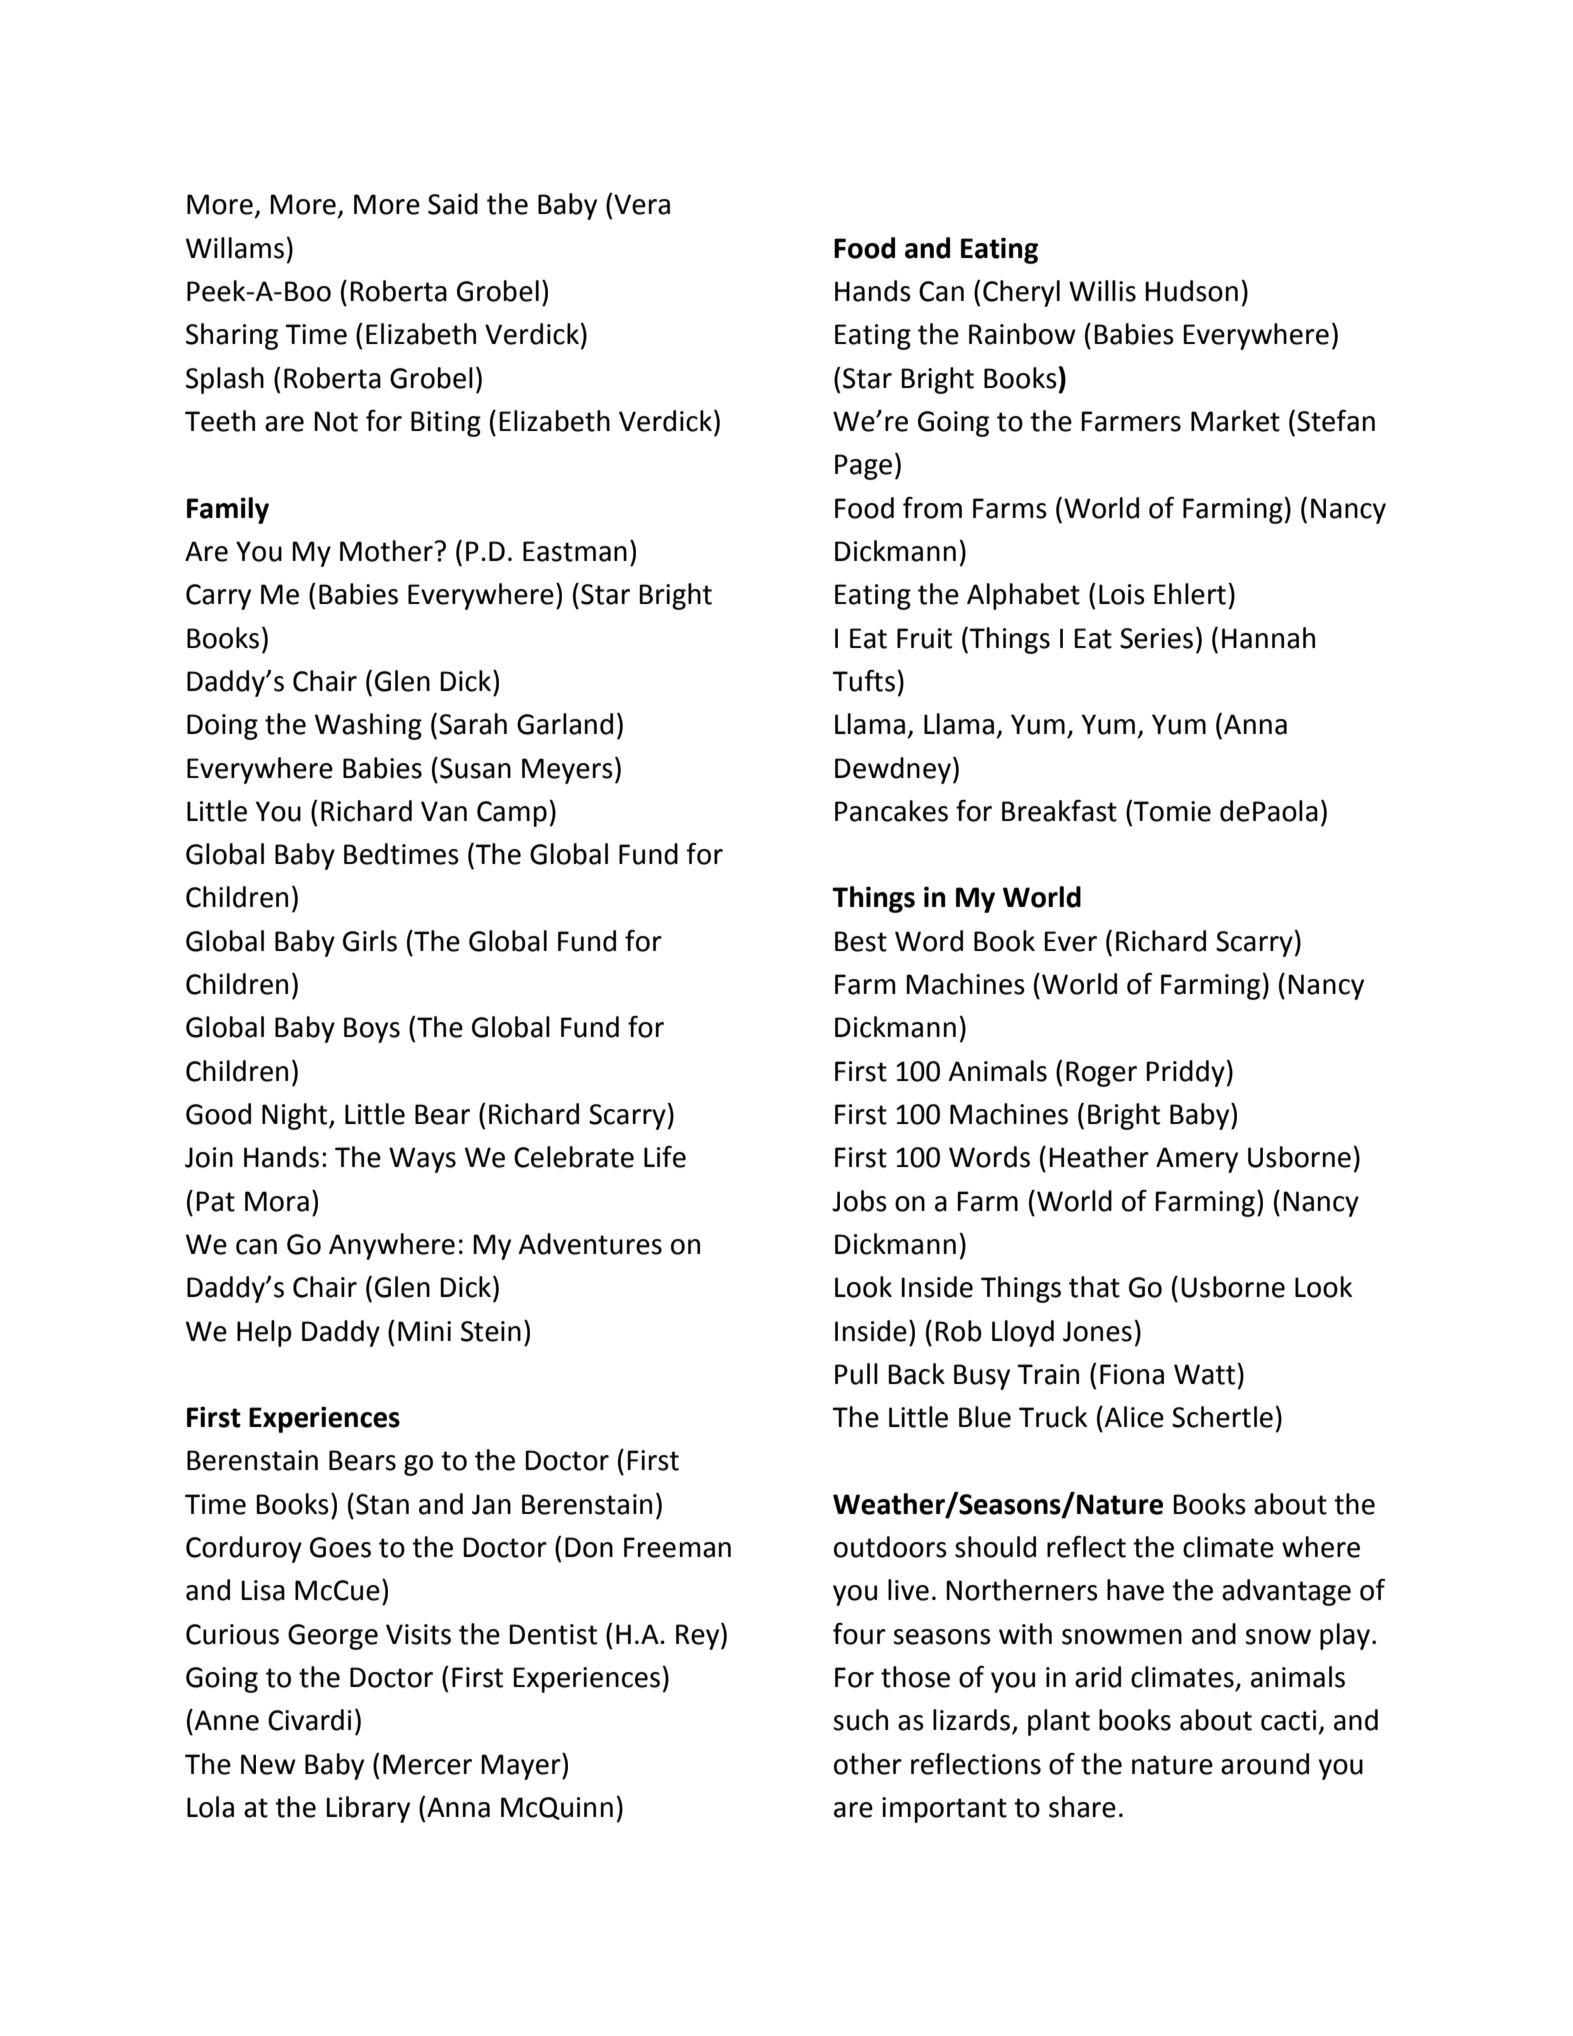 This image has height=2036, width=1573. What do you see at coordinates (642, 204) in the image?
I see `Vera` at bounding box center [642, 204].
